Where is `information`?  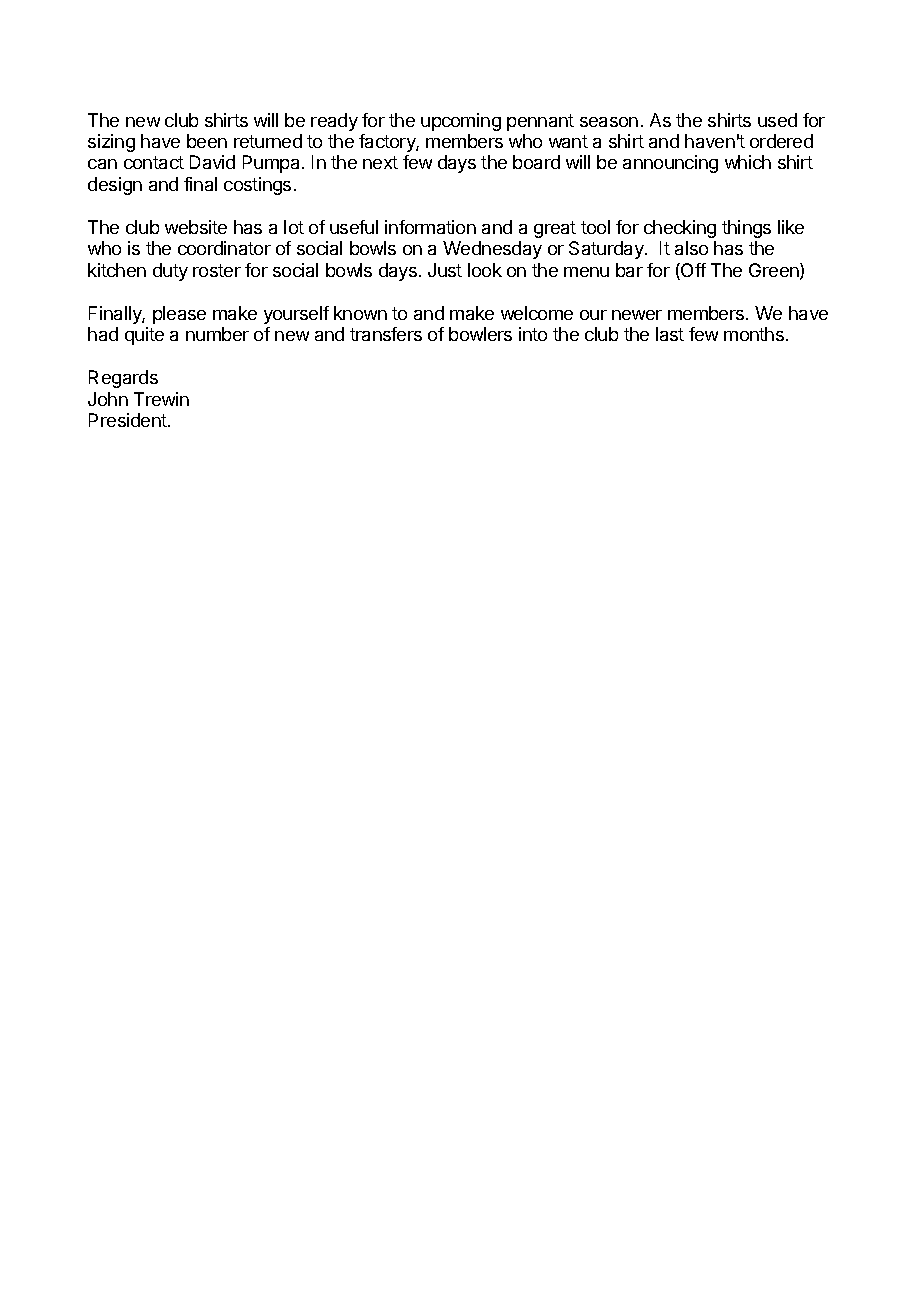
information is located at coordinates (430, 227).
